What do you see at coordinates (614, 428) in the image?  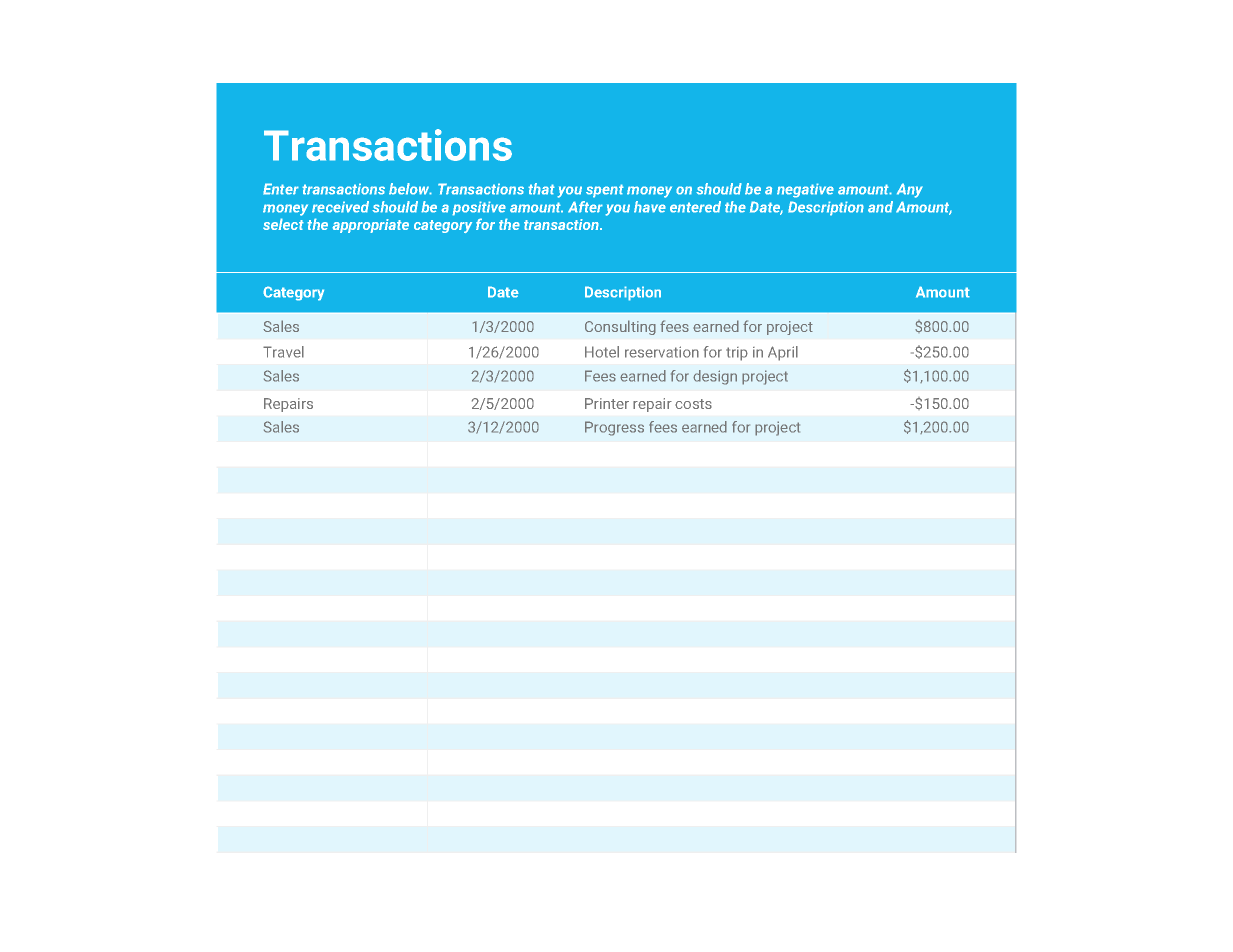 I see `Progress` at bounding box center [614, 428].
